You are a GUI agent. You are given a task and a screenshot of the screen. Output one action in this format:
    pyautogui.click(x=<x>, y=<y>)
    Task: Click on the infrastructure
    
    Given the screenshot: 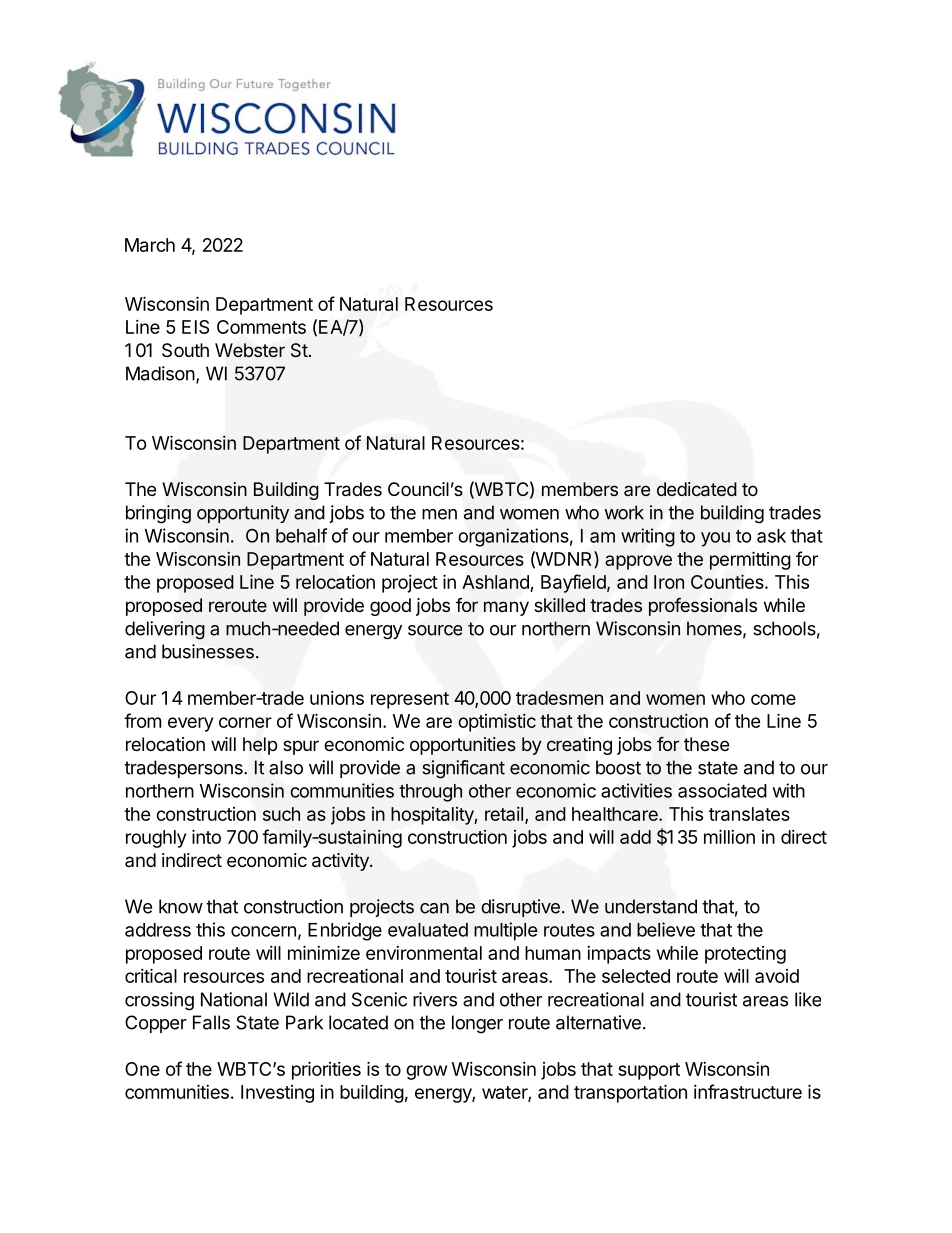 What is the action you would take?
    pyautogui.click(x=748, y=1091)
